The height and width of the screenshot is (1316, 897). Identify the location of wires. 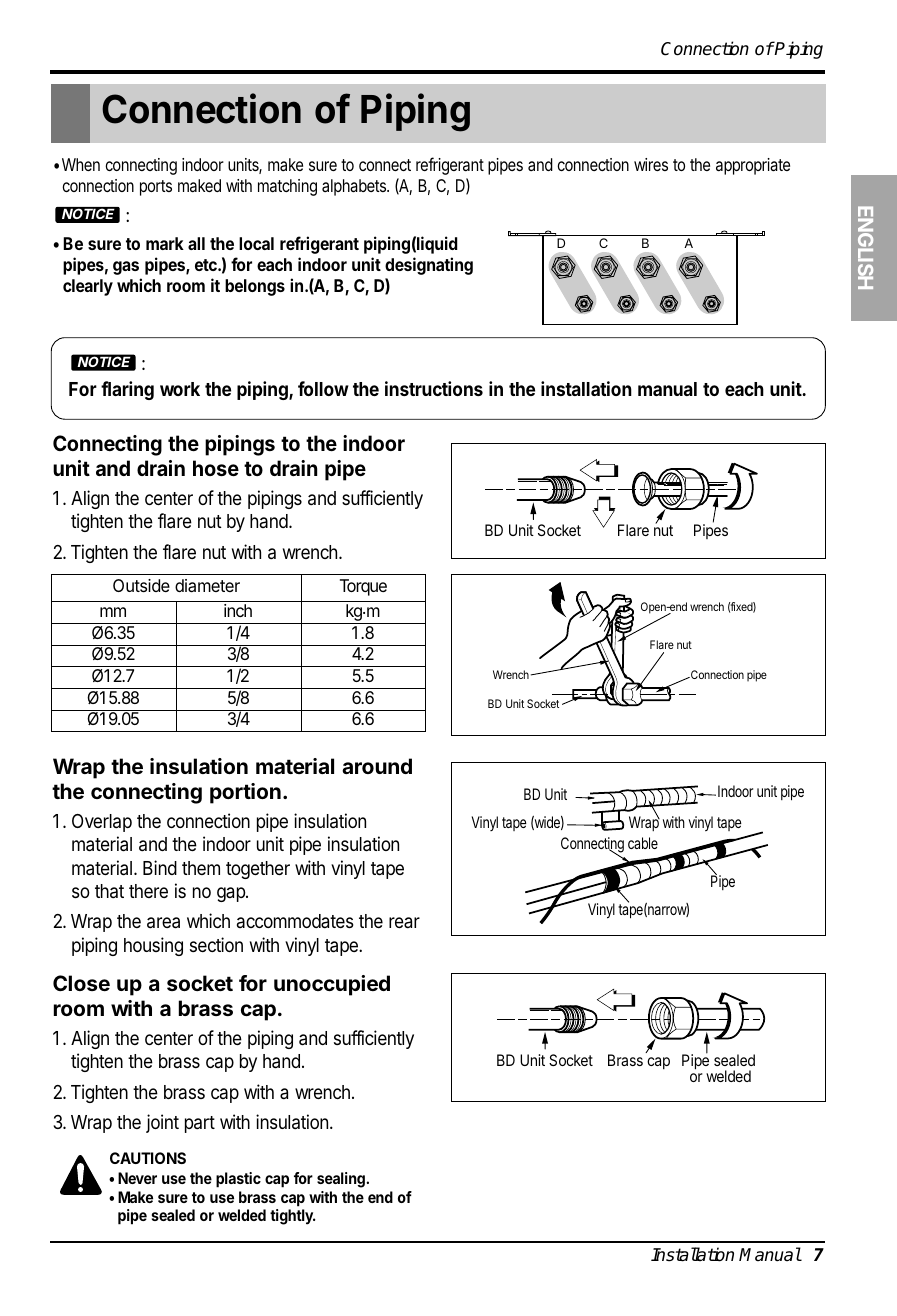
(651, 164).
